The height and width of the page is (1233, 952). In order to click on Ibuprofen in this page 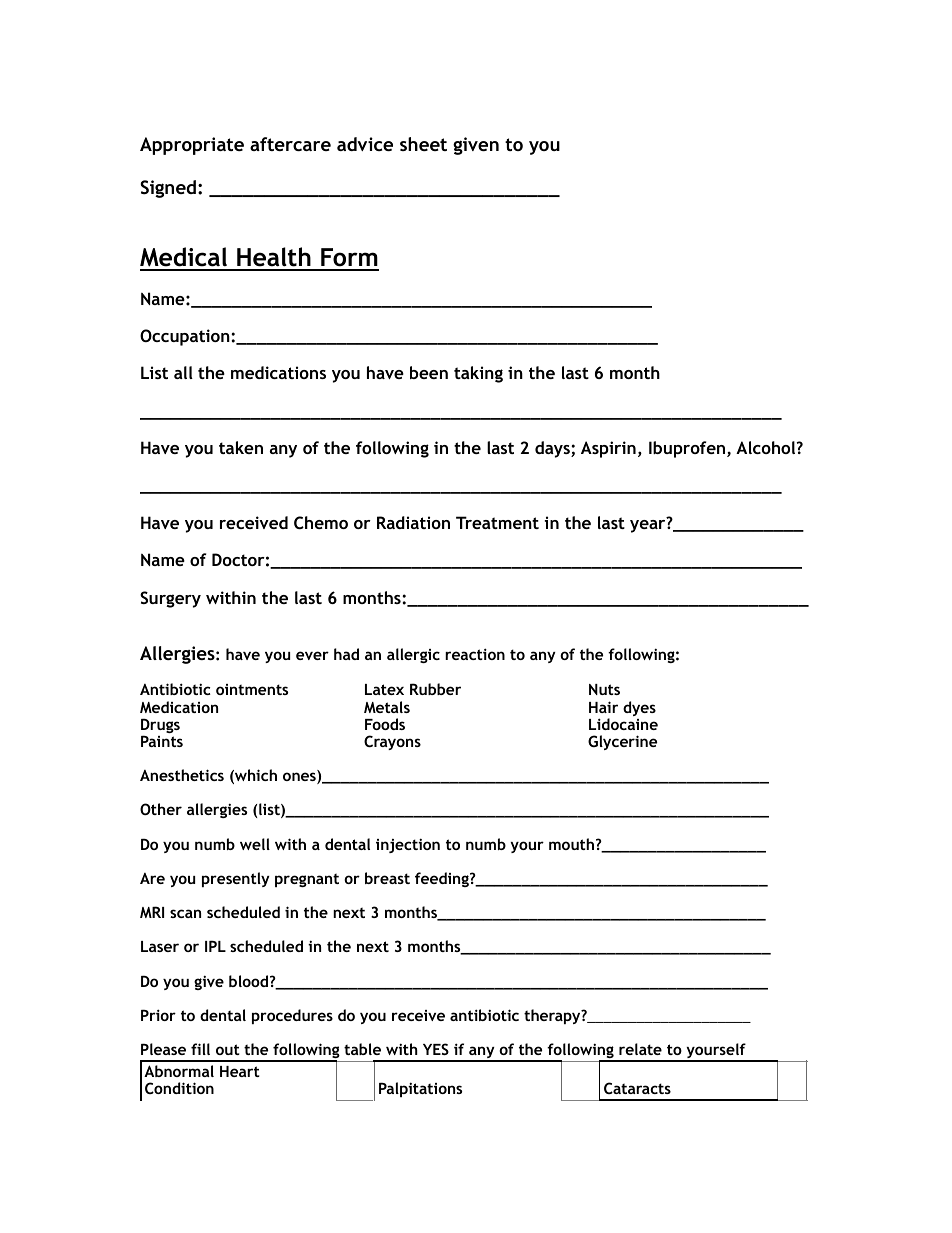, I will do `click(688, 449)`.
